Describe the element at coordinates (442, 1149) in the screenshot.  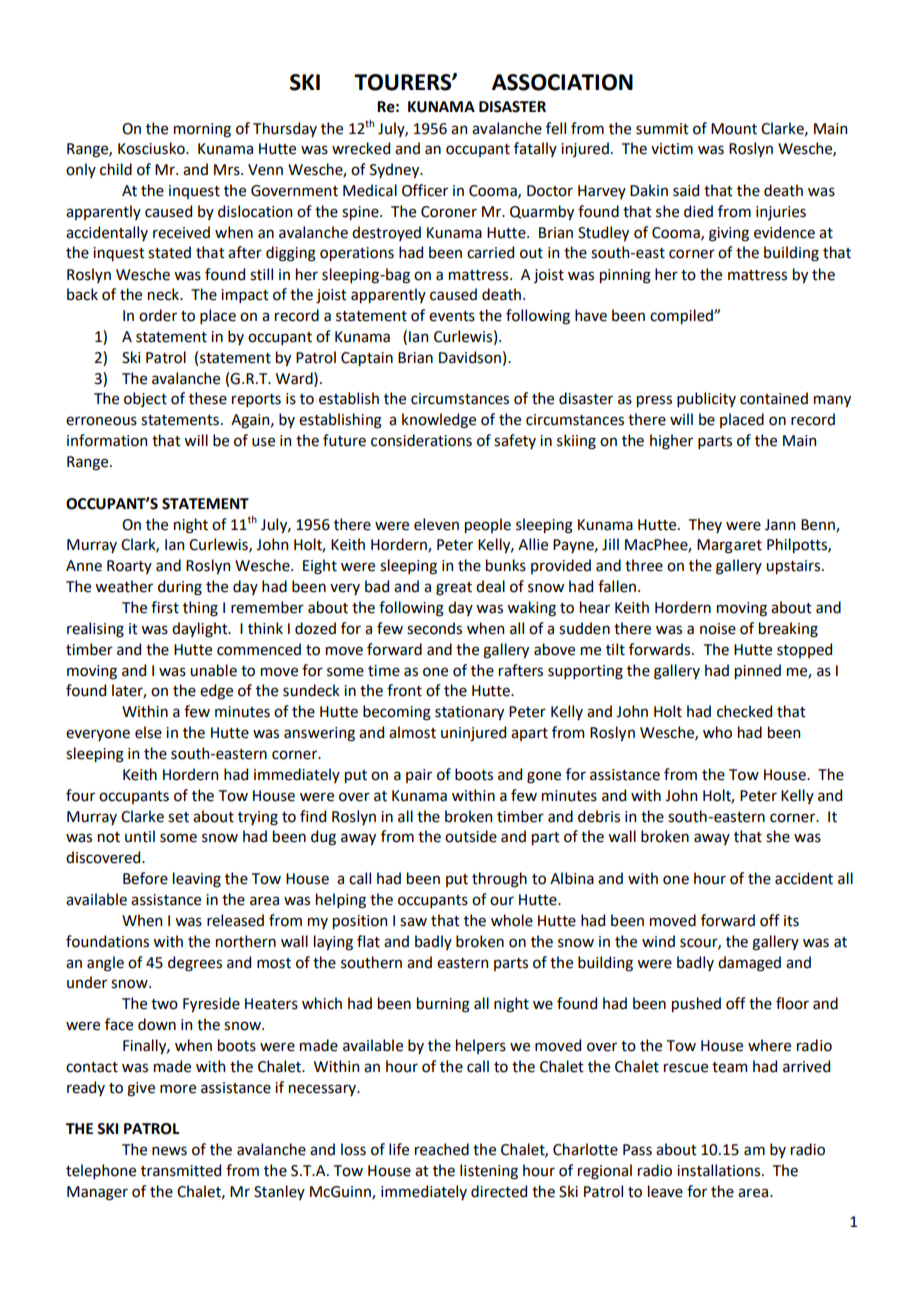
I see `reached` at that location.
